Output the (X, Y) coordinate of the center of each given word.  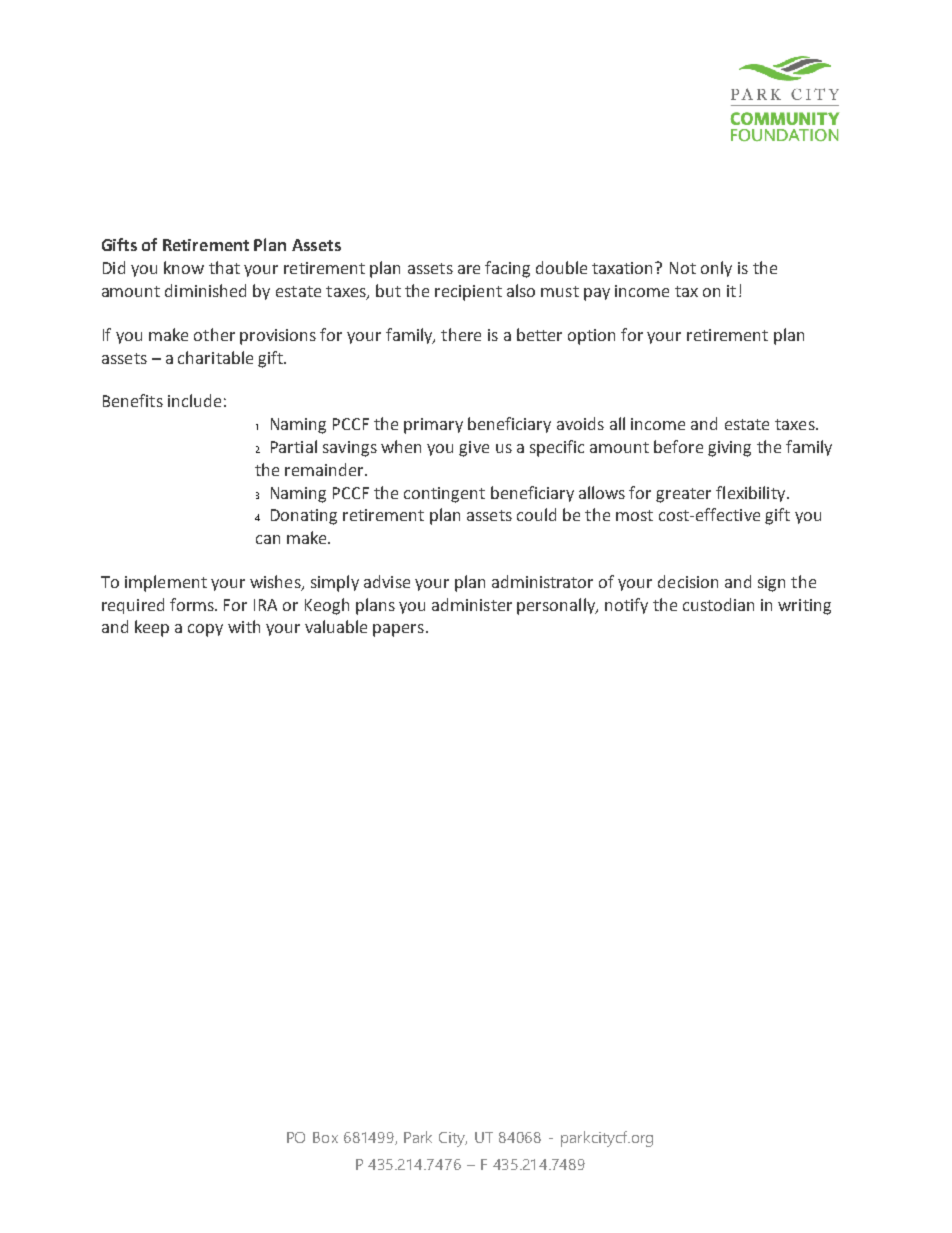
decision (688, 581)
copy (205, 630)
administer (472, 604)
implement (166, 583)
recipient (468, 293)
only (716, 269)
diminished (205, 290)
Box (325, 1137)
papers (398, 630)
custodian (718, 604)
